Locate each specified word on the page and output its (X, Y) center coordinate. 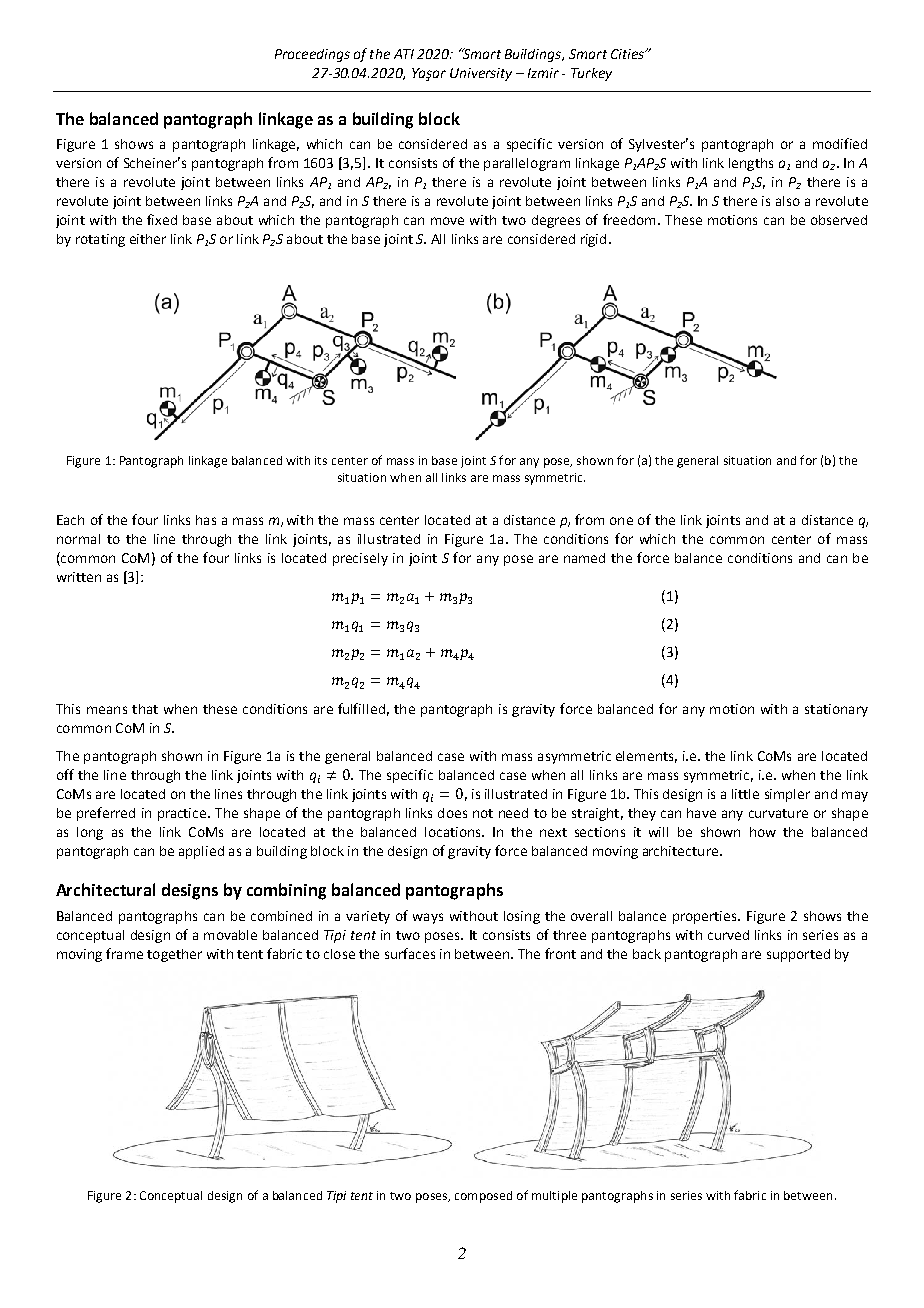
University (481, 74)
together (174, 955)
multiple (554, 1197)
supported (798, 955)
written (79, 577)
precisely (360, 559)
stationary (836, 710)
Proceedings (312, 55)
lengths (751, 164)
